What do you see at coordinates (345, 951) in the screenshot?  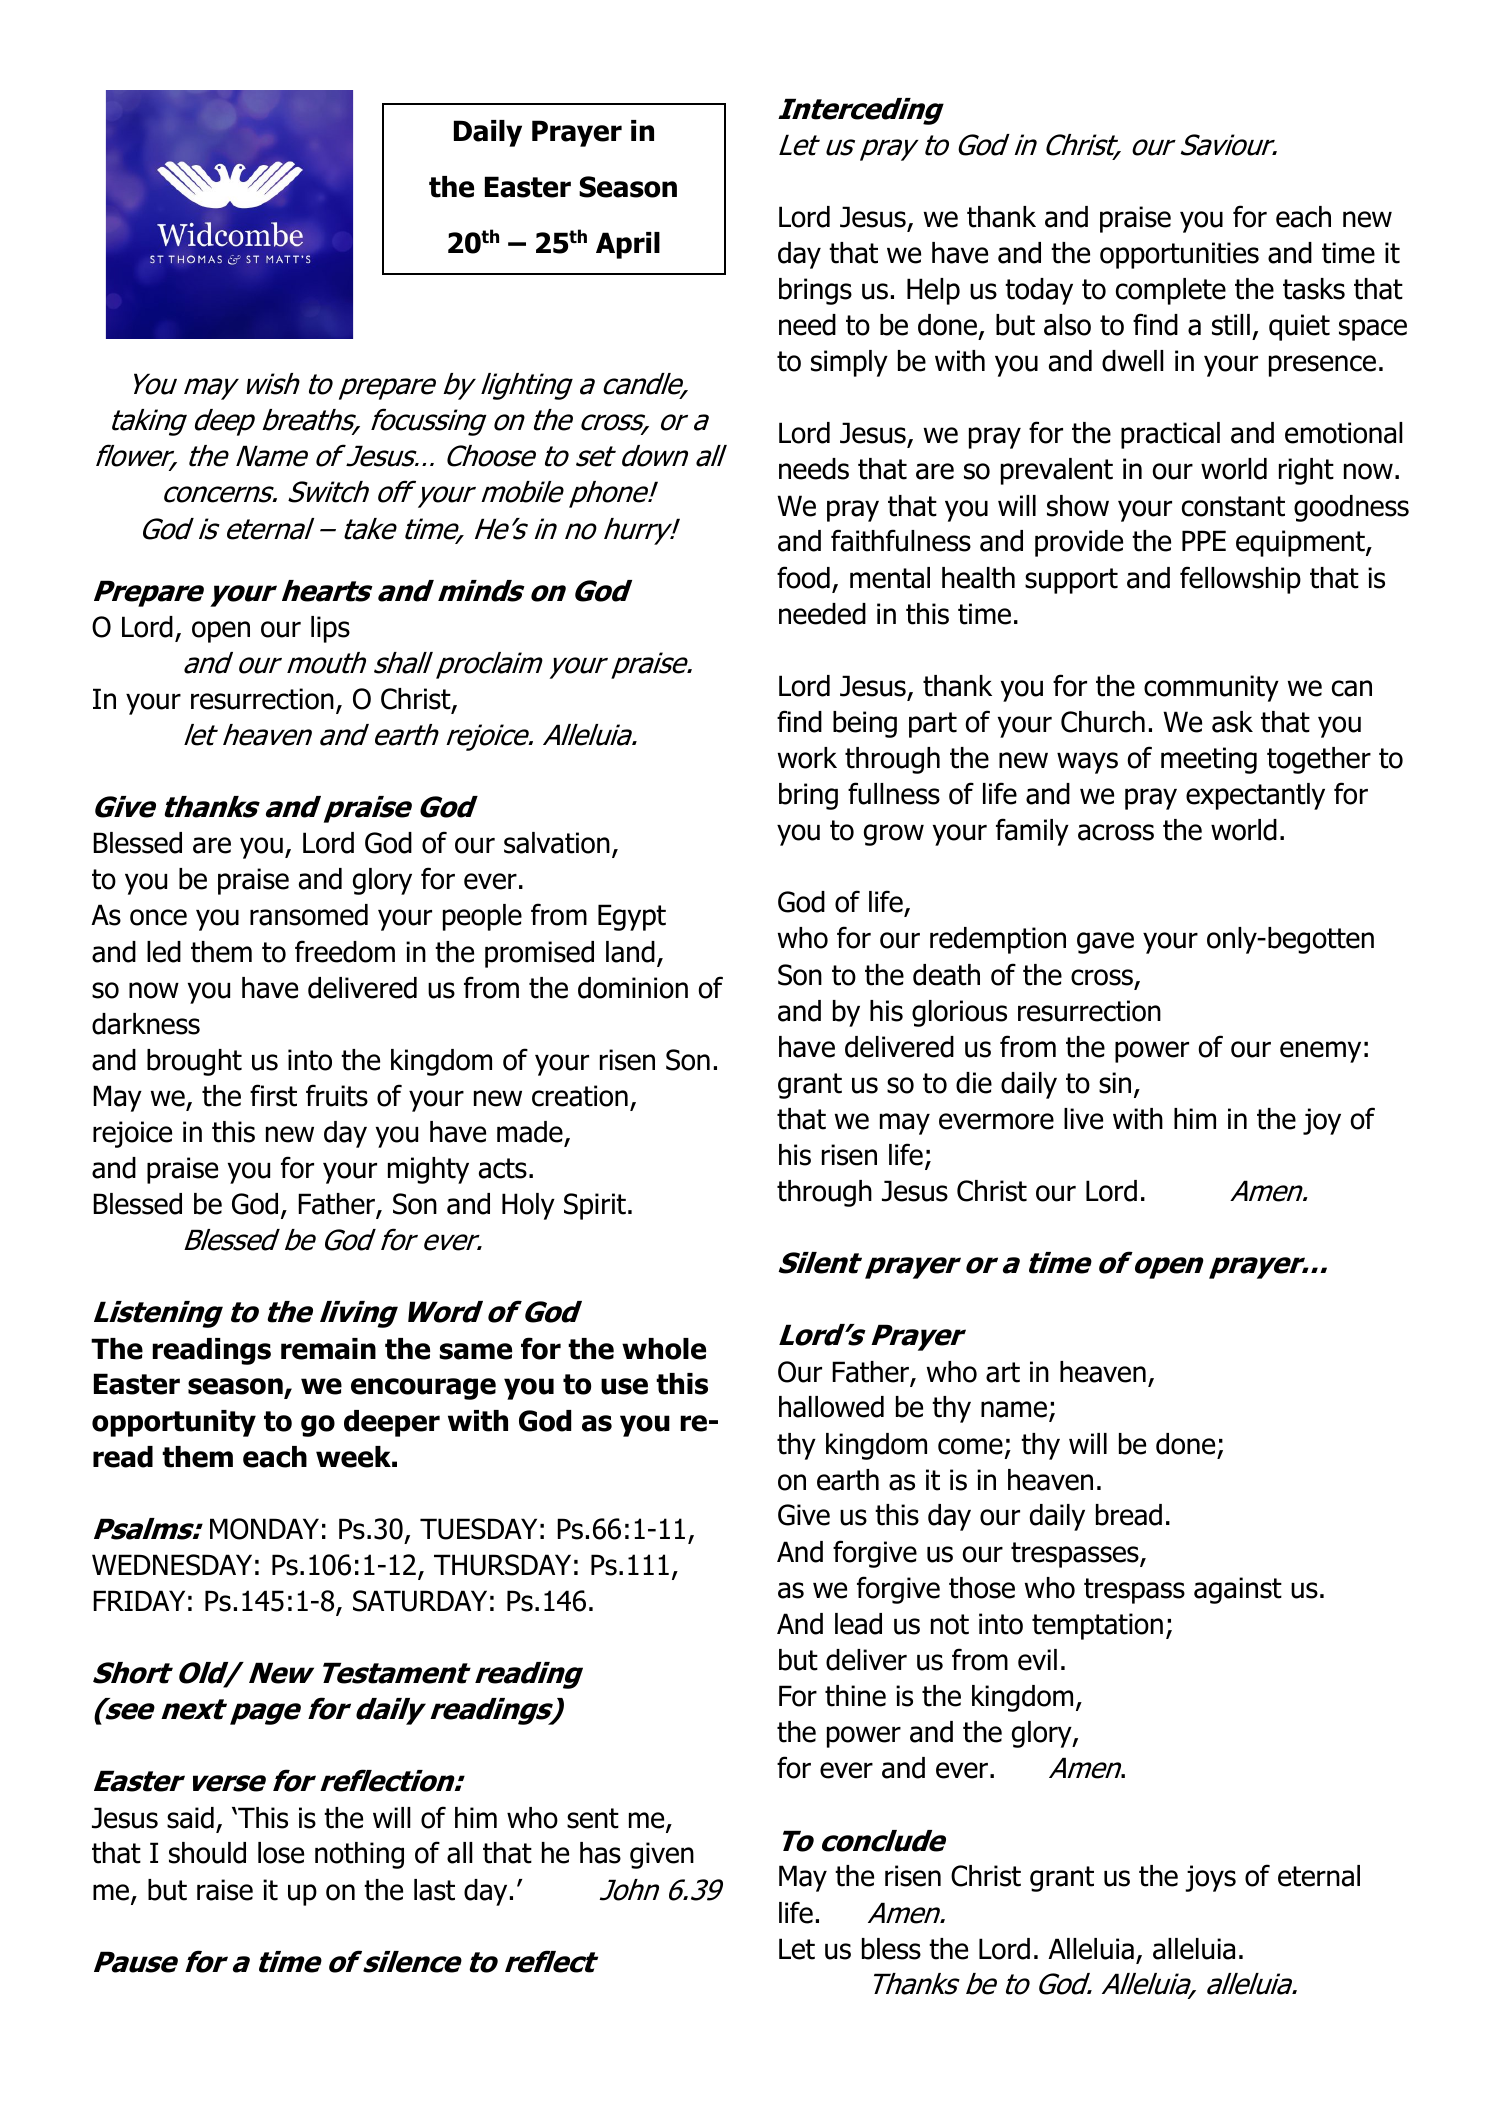 I see `freedom` at bounding box center [345, 951].
